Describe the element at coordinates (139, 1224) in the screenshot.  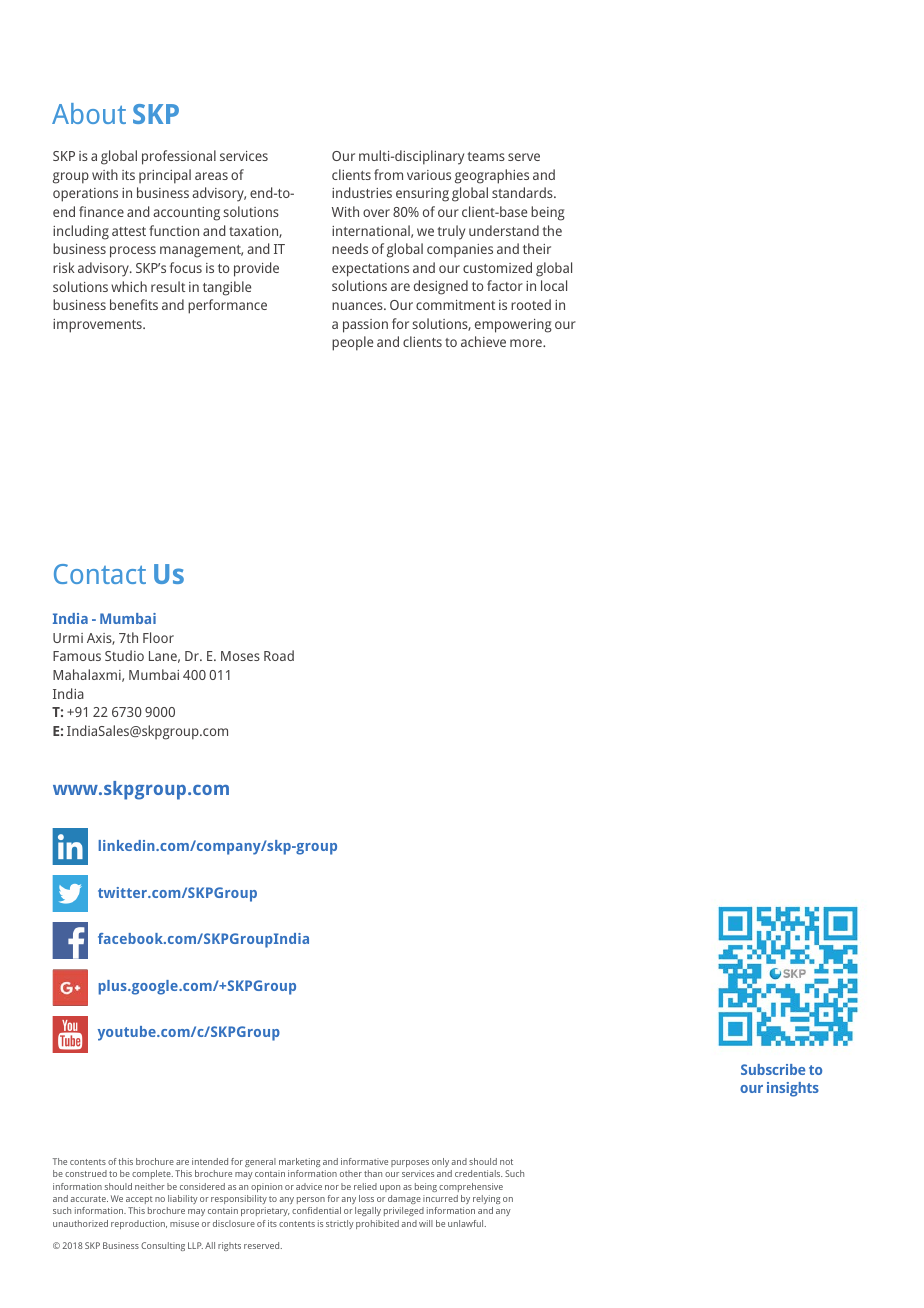
I see `reproduction` at that location.
